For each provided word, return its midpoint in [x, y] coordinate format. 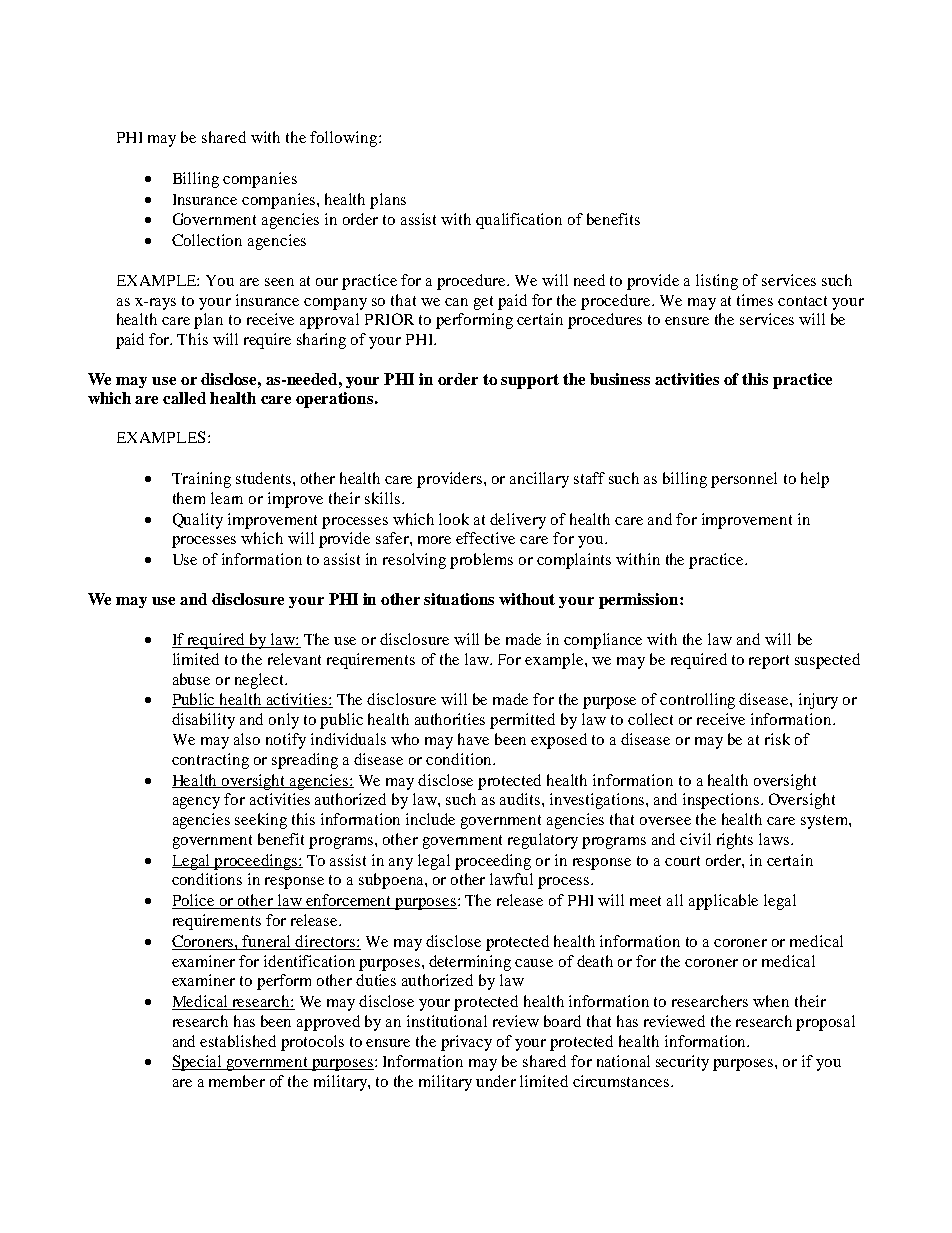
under [496, 1081]
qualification [519, 221]
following [345, 139]
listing [717, 282]
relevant [294, 659]
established [238, 1041]
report [769, 662]
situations [459, 599]
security [682, 1063]
